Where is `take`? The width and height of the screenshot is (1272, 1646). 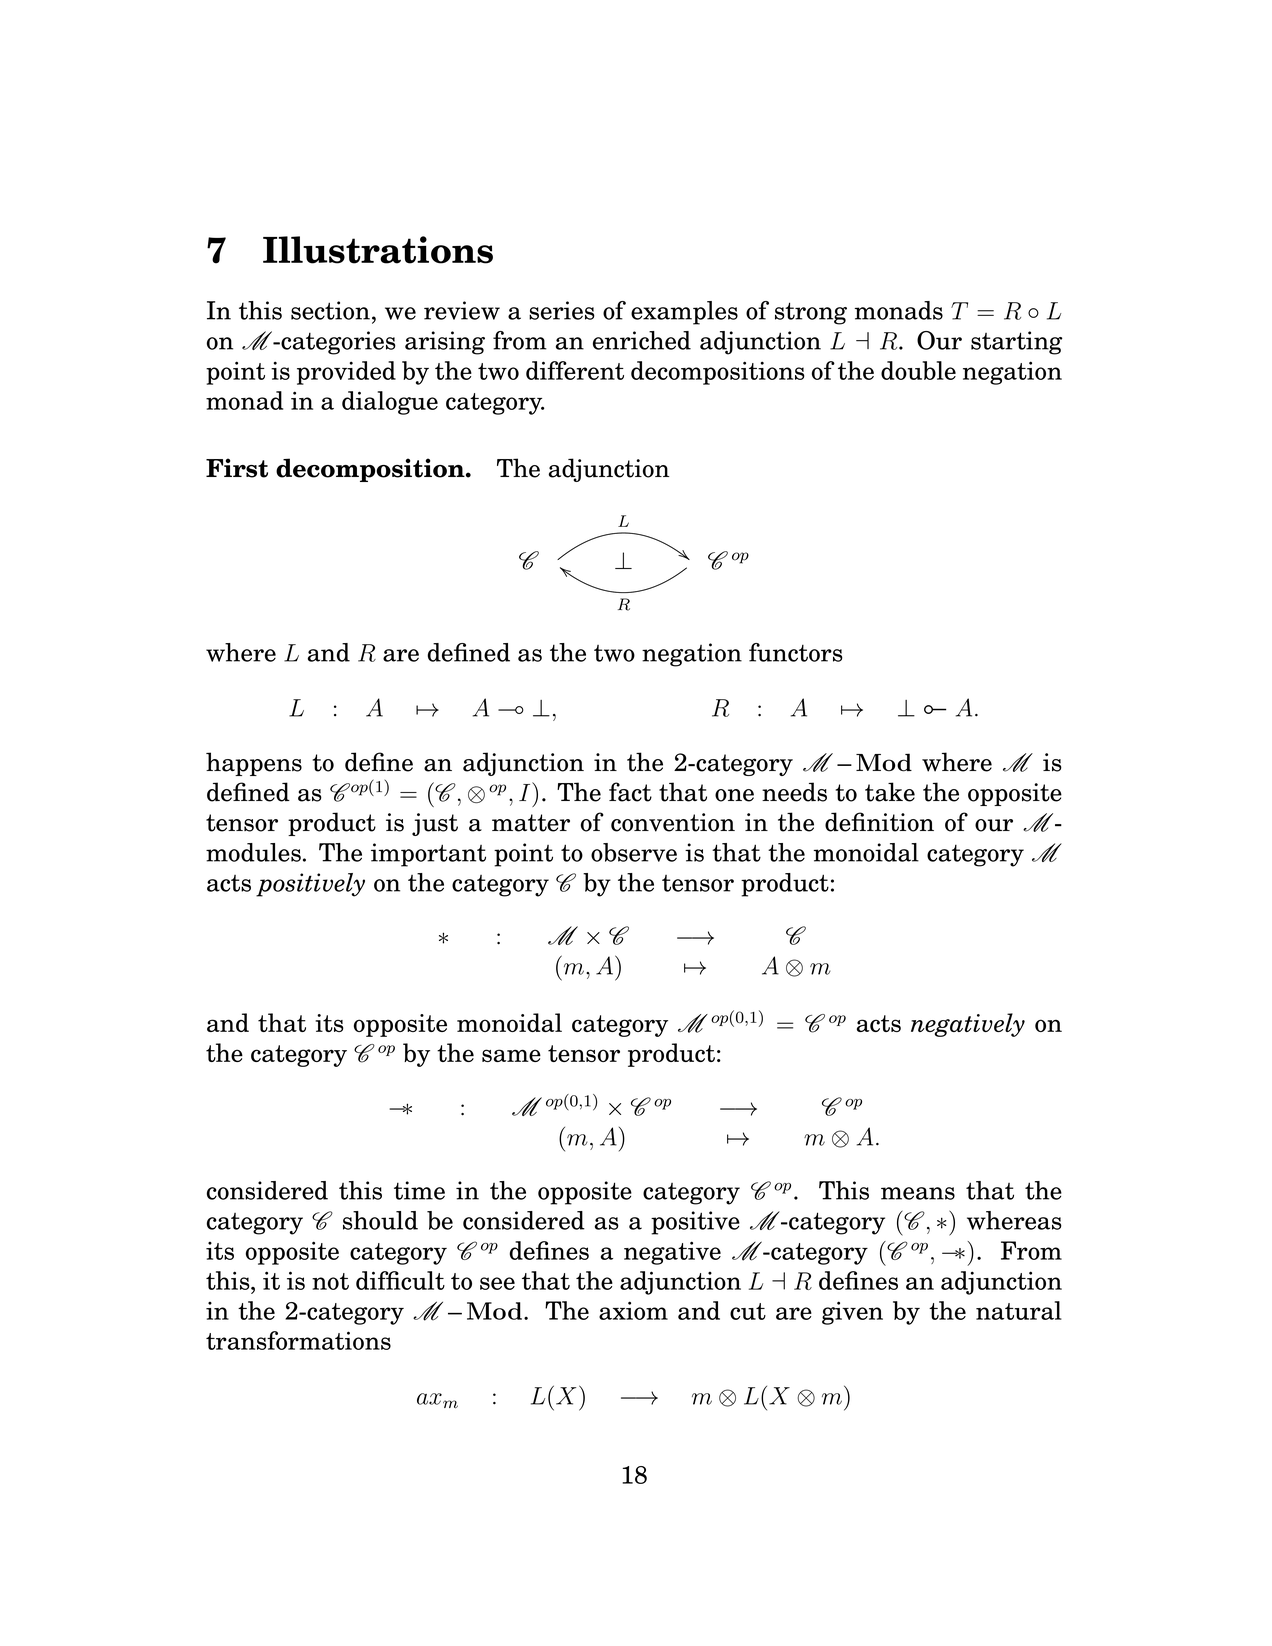
take is located at coordinates (890, 792).
